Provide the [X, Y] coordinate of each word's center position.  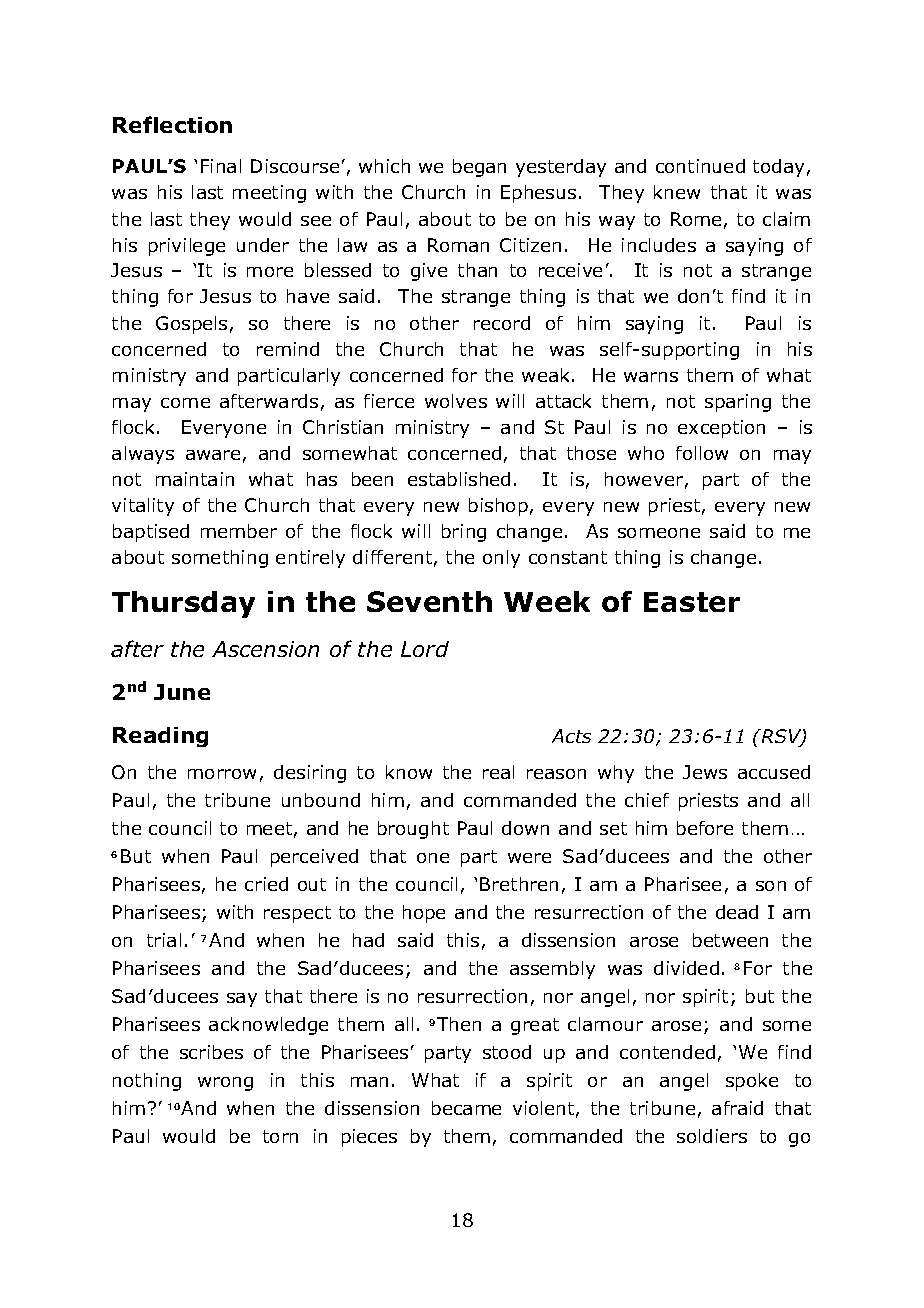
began [479, 168]
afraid [737, 1108]
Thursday [183, 604]
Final [221, 166]
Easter [692, 602]
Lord [425, 649]
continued [700, 166]
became [466, 1108]
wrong [225, 1084]
